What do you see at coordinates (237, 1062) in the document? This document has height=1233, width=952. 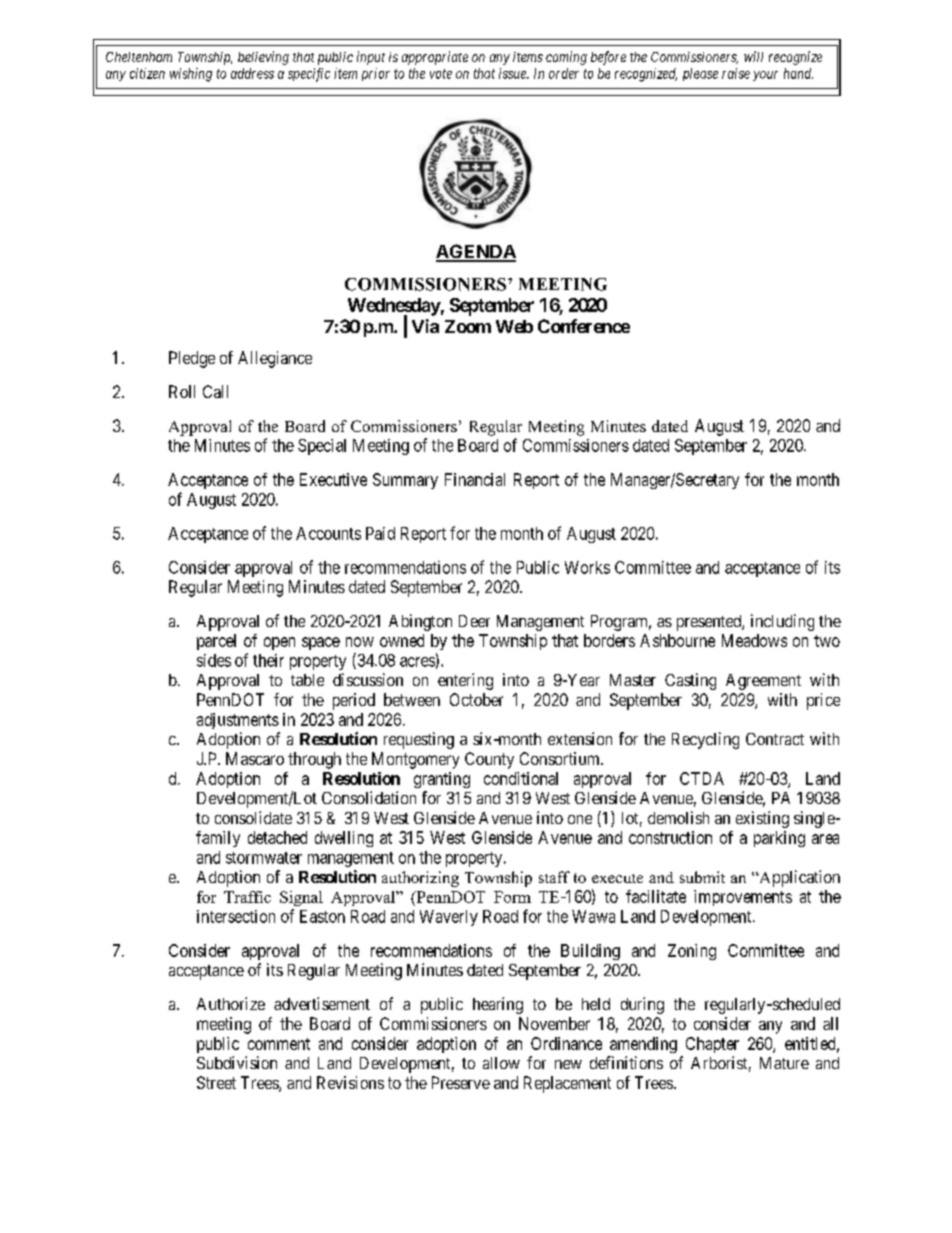 I see `Subdivision` at bounding box center [237, 1062].
